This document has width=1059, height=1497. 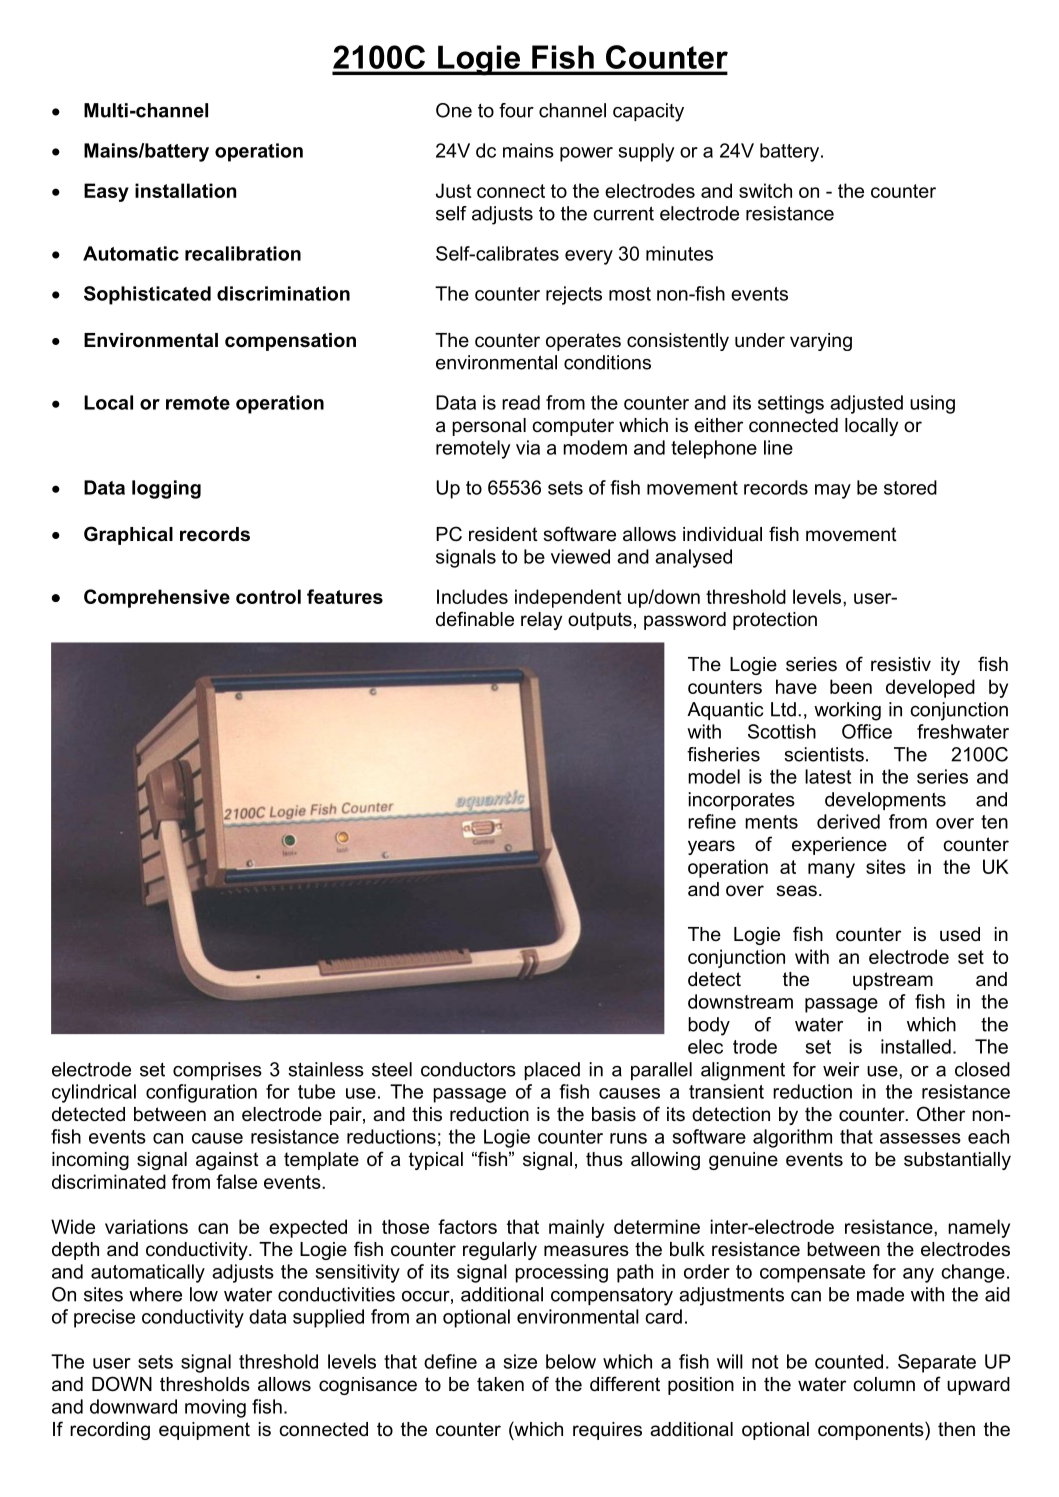 What do you see at coordinates (884, 1384) in the document?
I see `column` at bounding box center [884, 1384].
